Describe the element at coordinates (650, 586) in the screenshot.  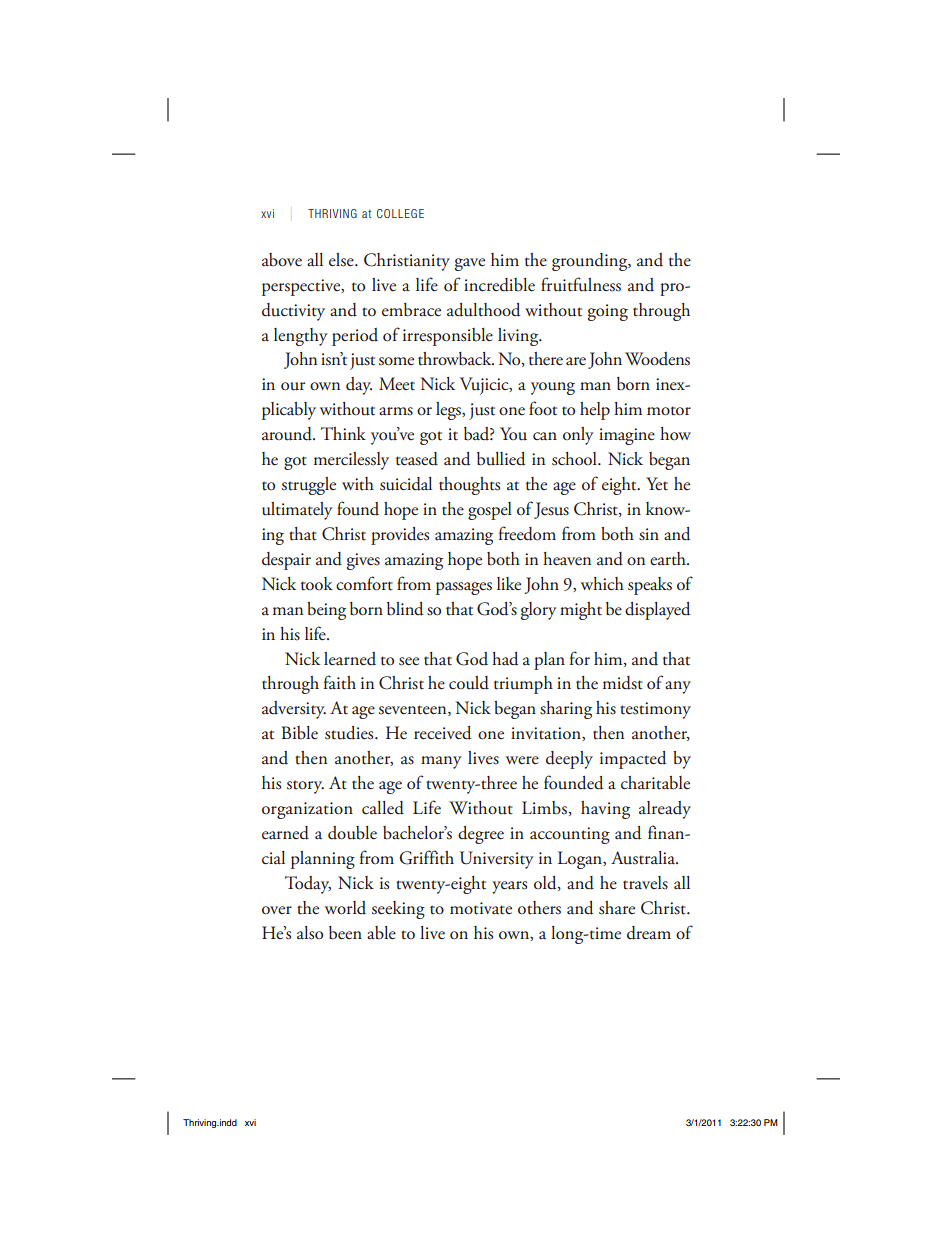
I see `speaks` at that location.
